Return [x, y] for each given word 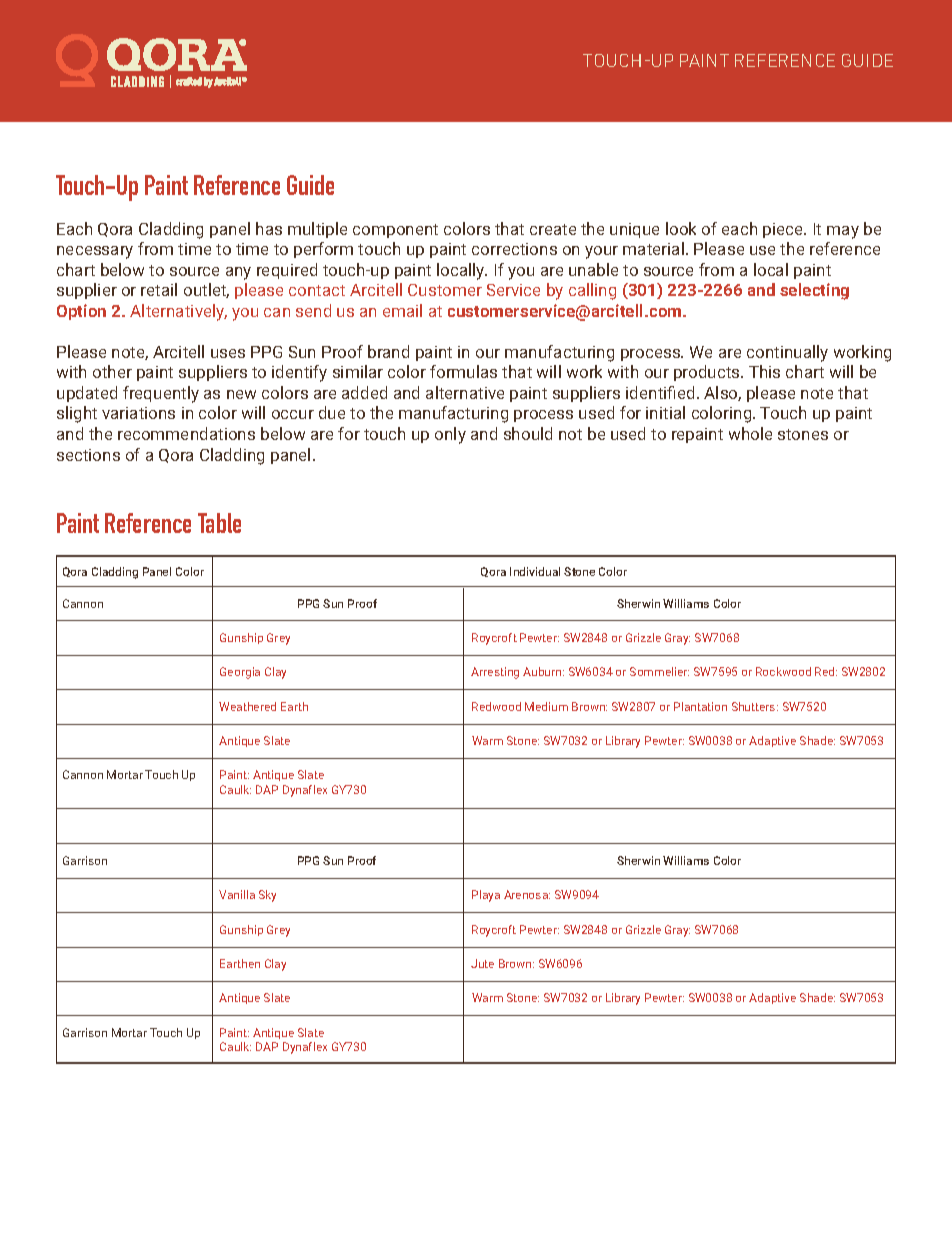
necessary [95, 252]
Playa [486, 896]
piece [784, 230]
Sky [267, 896]
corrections [514, 249]
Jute [482, 963]
